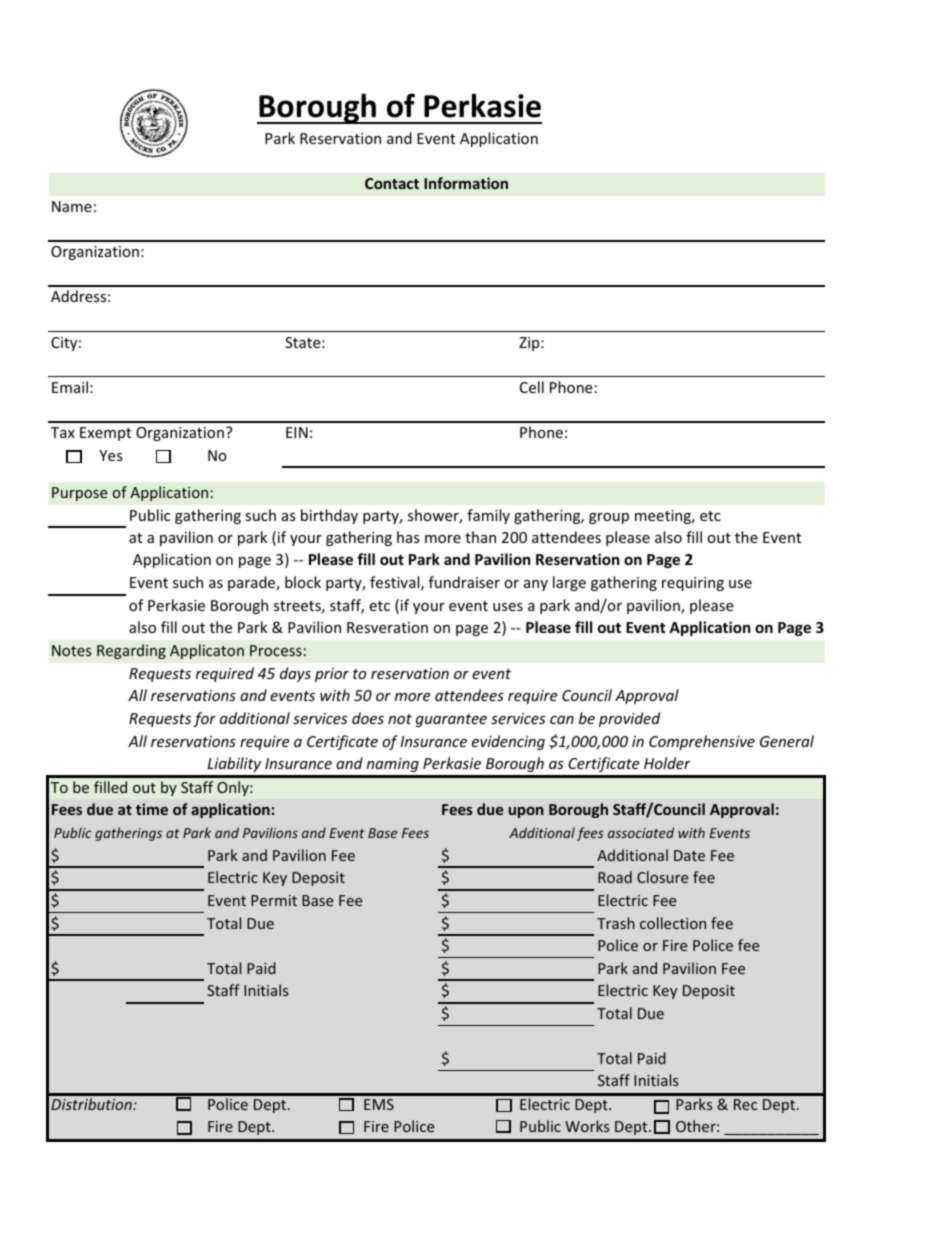 This image has width=952, height=1233. I want to click on Distribution, so click(92, 1104).
